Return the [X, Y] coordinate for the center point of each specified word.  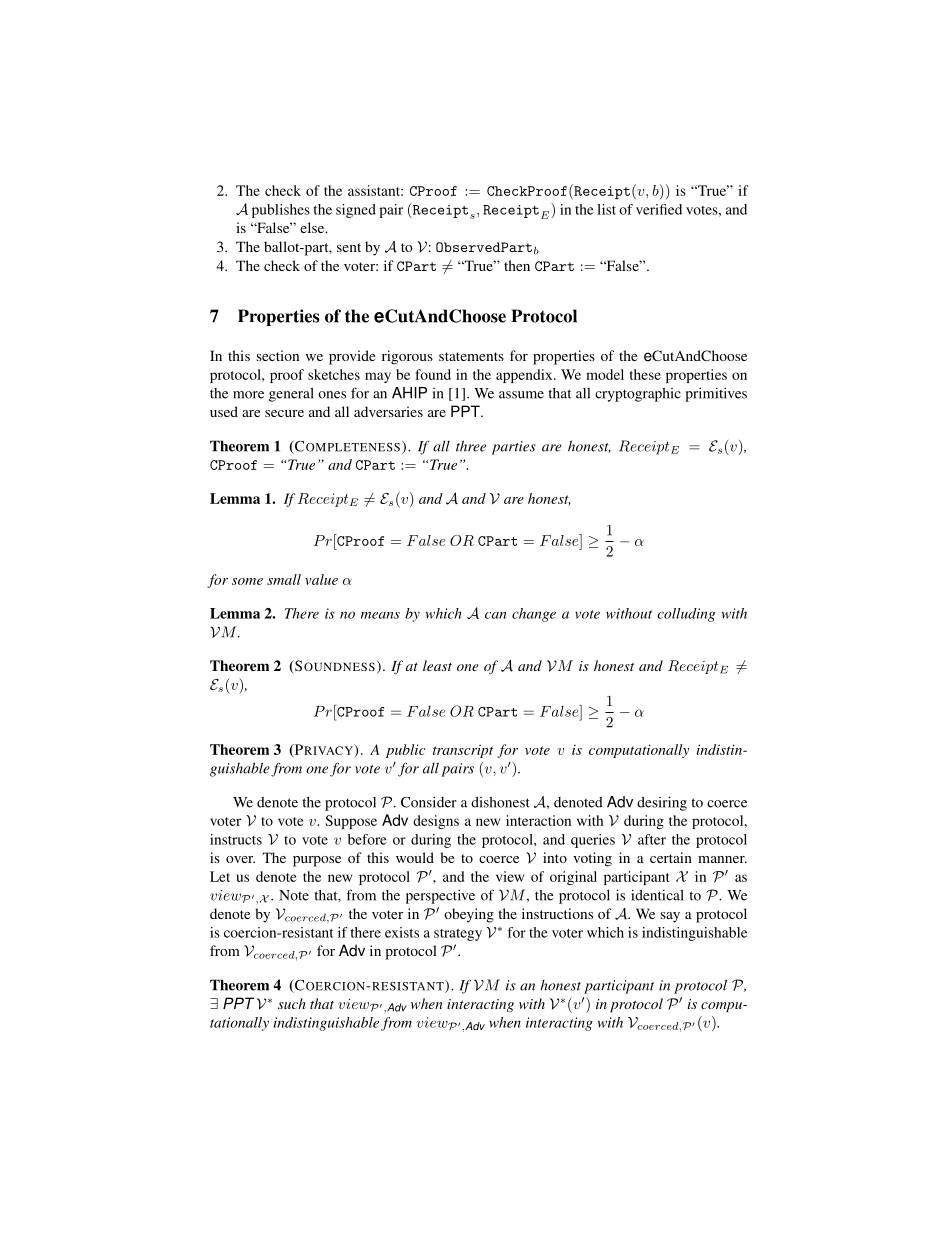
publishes [281, 211]
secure [284, 413]
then [517, 265]
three [471, 446]
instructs [236, 839]
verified [659, 209]
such [292, 1003]
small [284, 579]
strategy [458, 935]
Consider [429, 802]
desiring [662, 803]
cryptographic [638, 395]
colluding [686, 615]
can [495, 615]
